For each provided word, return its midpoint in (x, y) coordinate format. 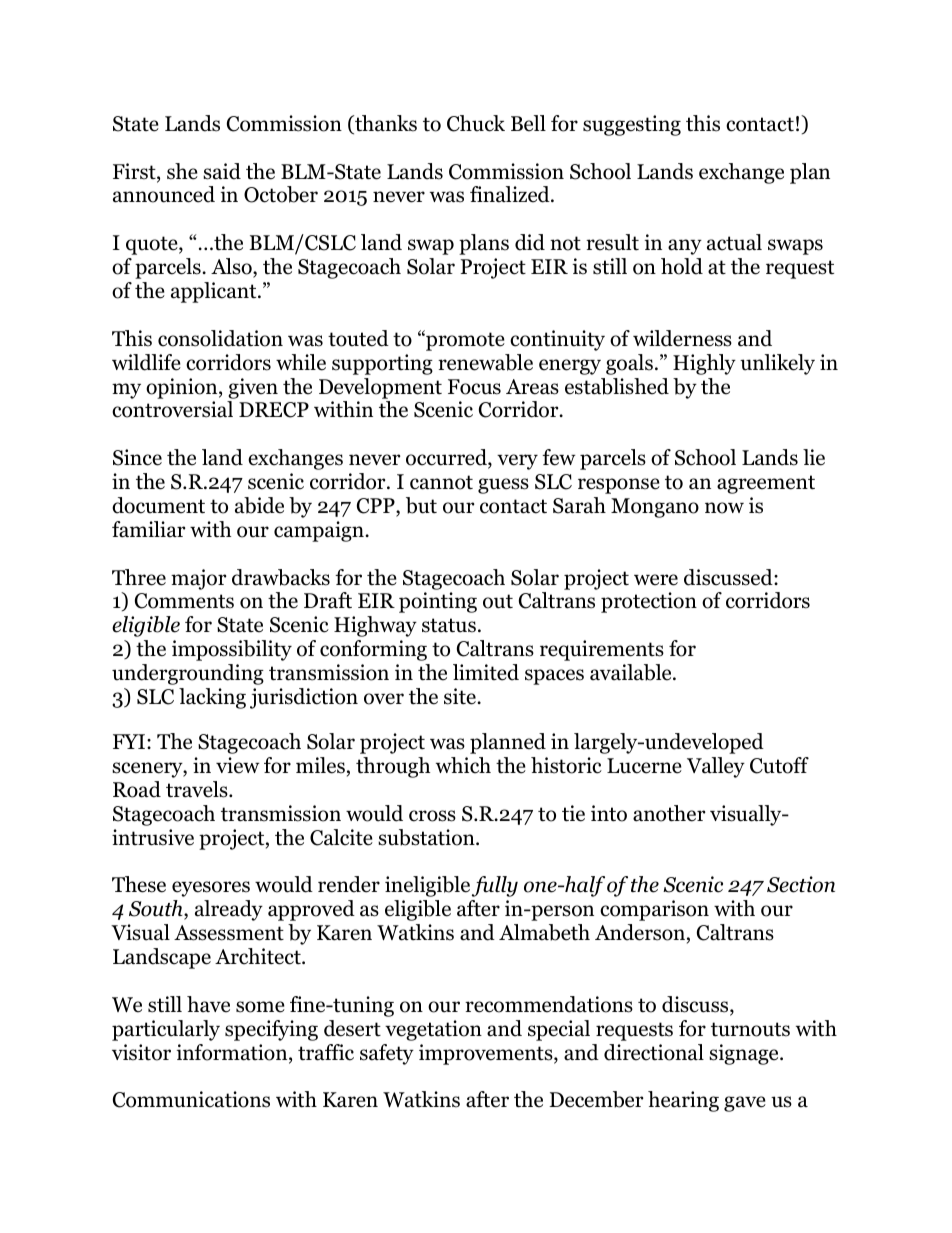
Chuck (476, 123)
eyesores (211, 889)
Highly (704, 364)
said (222, 171)
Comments (184, 601)
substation (427, 837)
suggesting (632, 125)
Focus (474, 387)
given (253, 388)
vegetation (433, 1030)
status (449, 625)
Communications (191, 1099)
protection (649, 602)
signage (745, 1054)
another (669, 813)
